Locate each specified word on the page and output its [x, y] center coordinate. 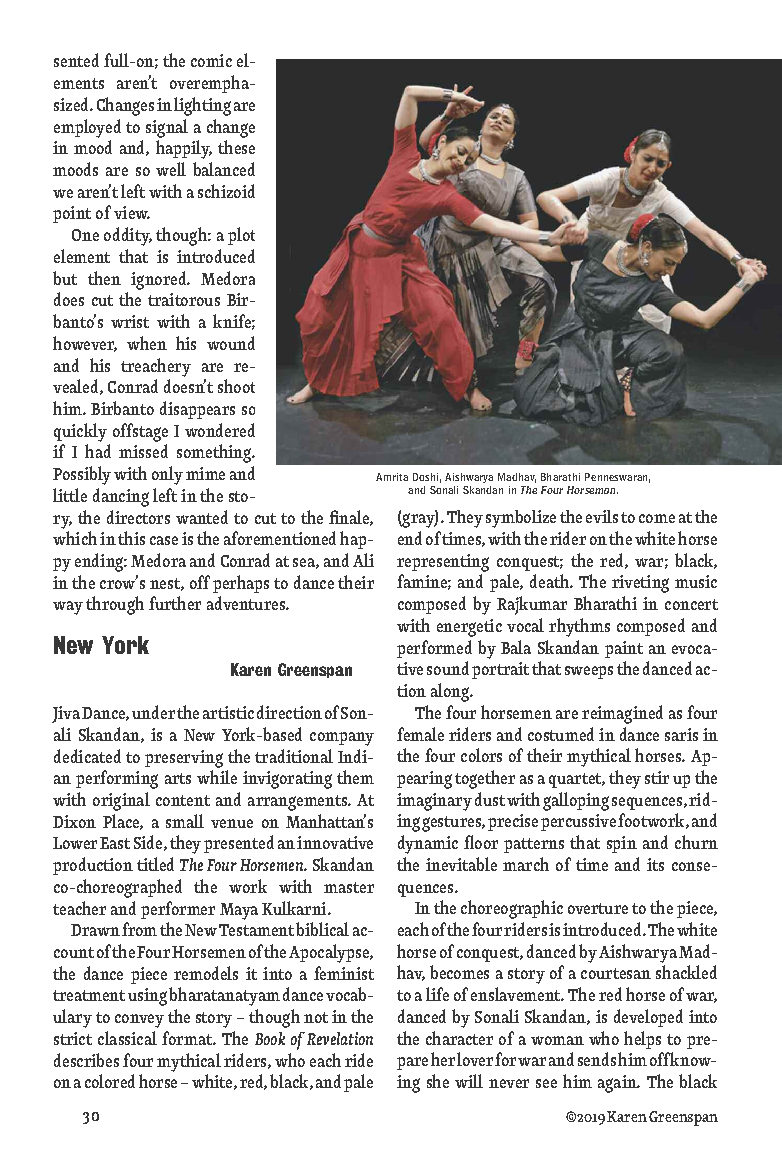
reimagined [622, 714]
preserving [184, 759]
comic [211, 60]
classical [127, 1038]
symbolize [521, 519]
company [342, 739]
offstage [140, 432]
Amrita [392, 477]
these [236, 147]
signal [167, 128]
